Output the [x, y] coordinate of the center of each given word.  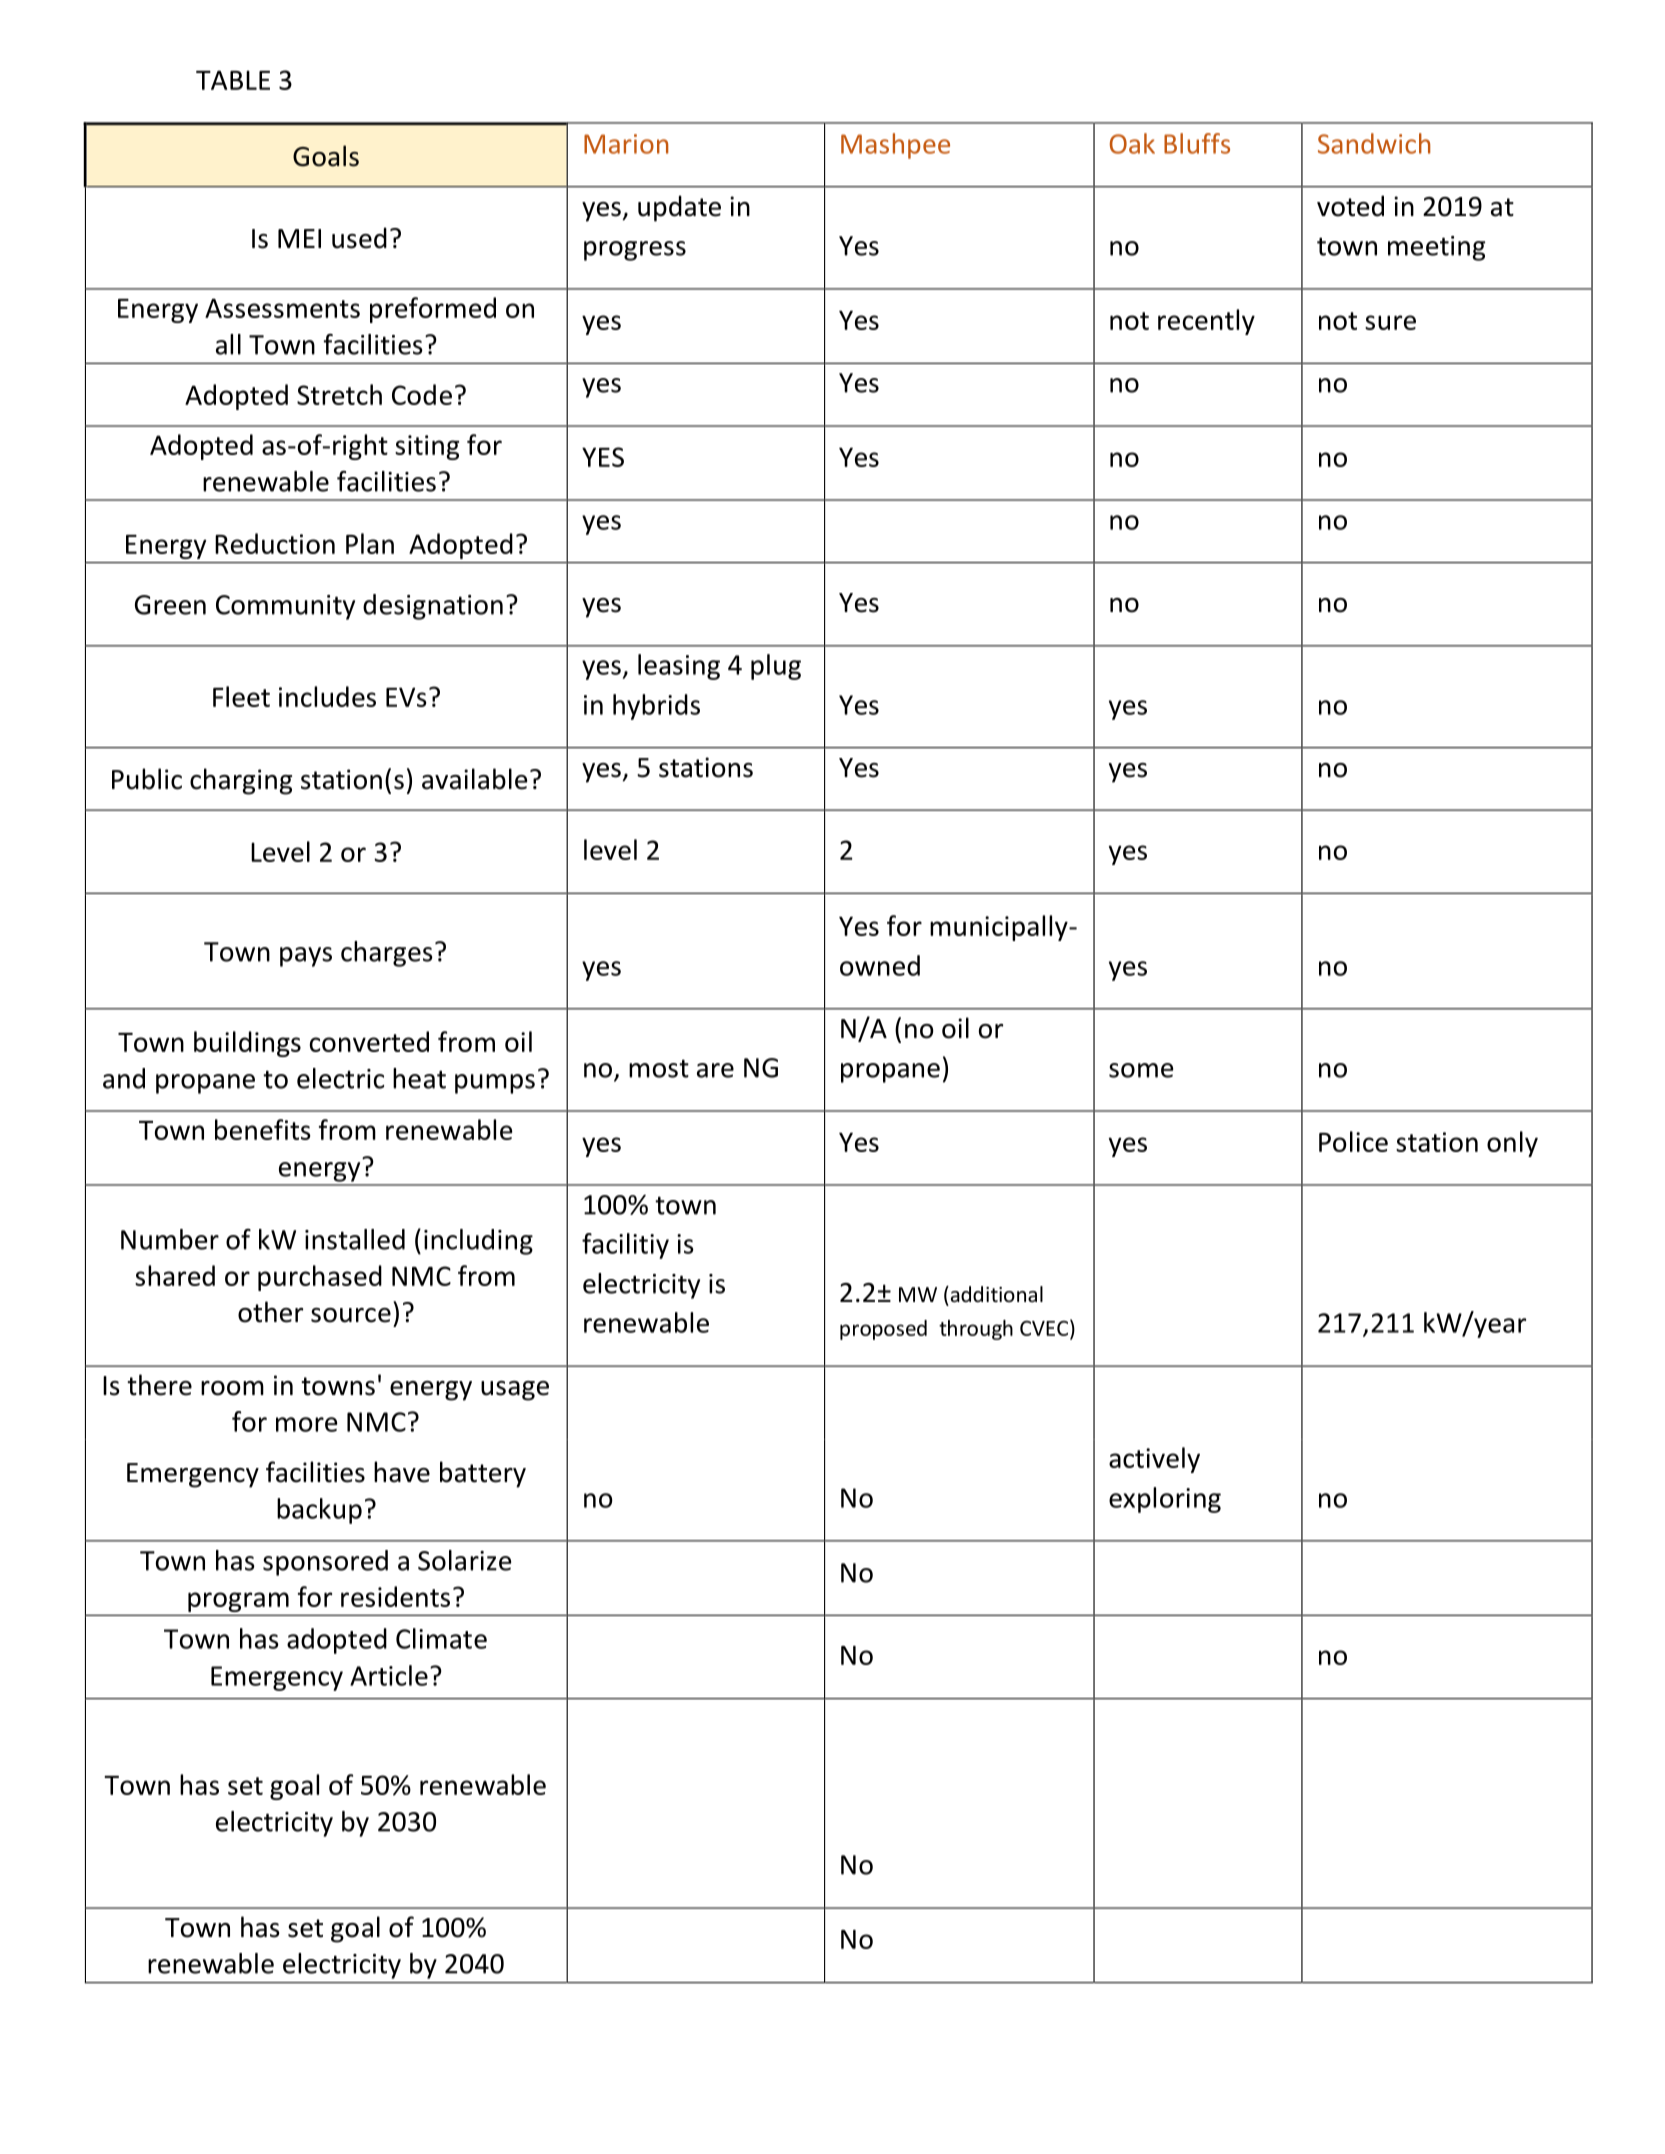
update [679, 208]
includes [327, 696]
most [659, 1068]
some [1141, 1070]
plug [776, 667]
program [238, 1602]
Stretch [339, 394]
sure [1390, 322]
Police [1353, 1141]
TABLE [233, 80]
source [351, 1315]
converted [369, 1041]
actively [1154, 1460]
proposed [883, 1330]
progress [635, 251]
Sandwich [1374, 143]
